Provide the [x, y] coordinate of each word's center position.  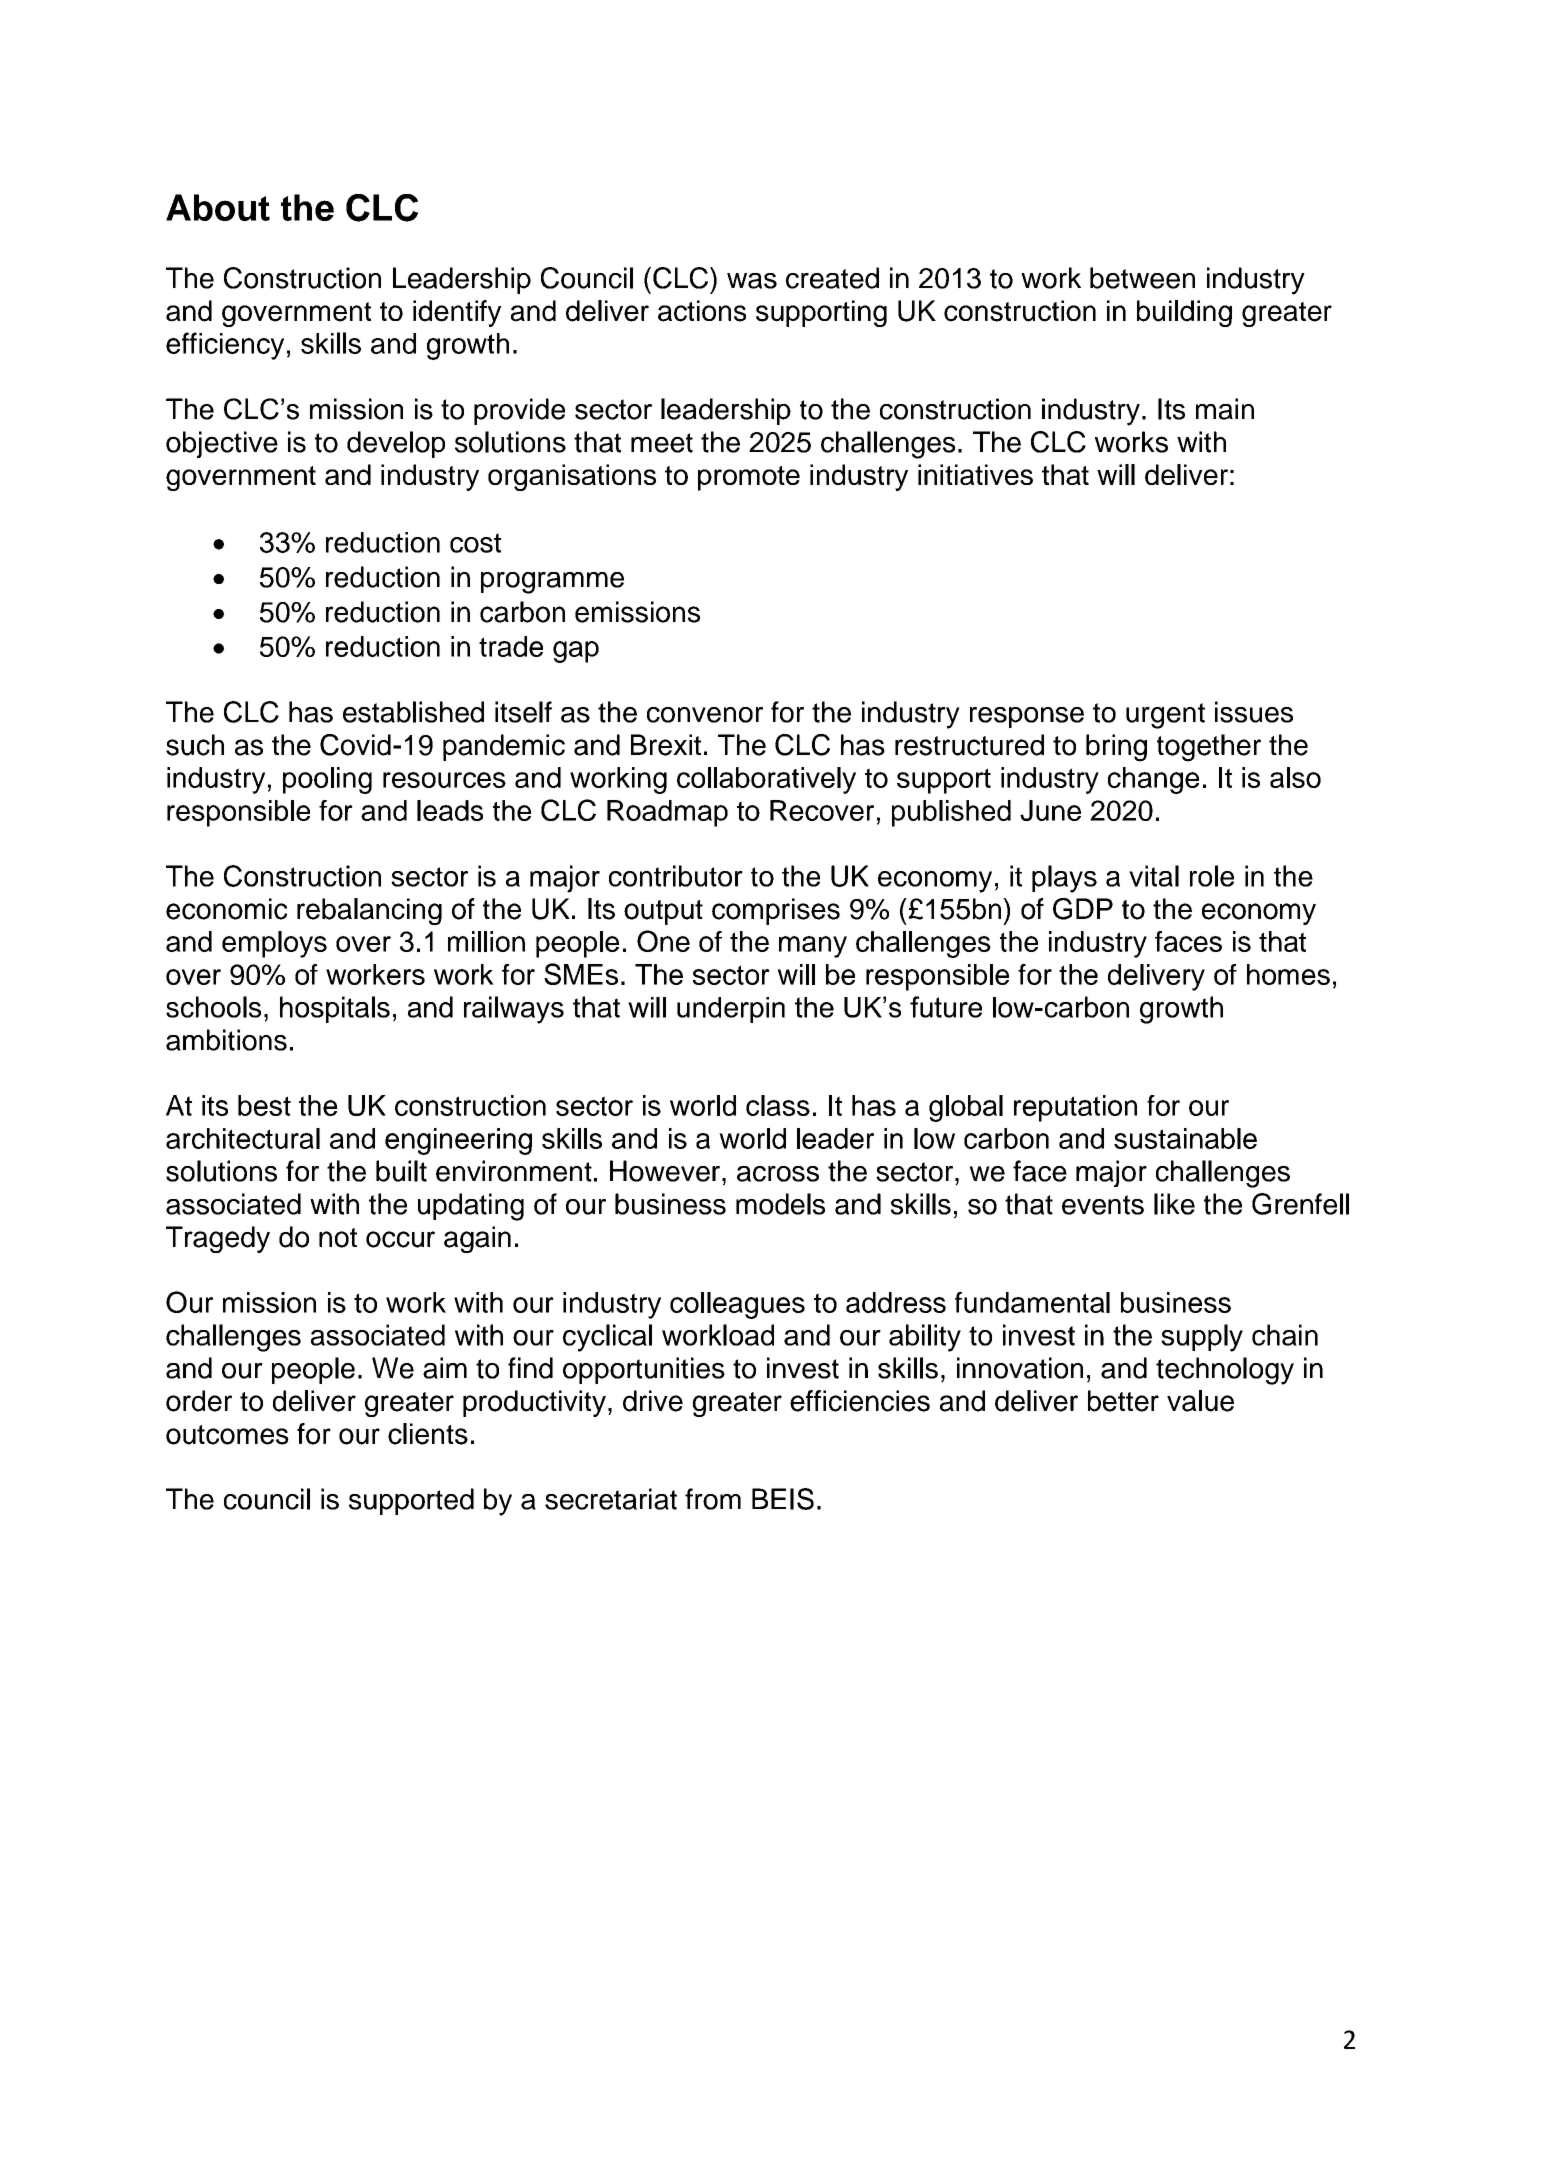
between [1142, 278]
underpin [731, 1010]
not [338, 1238]
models [780, 1204]
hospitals [335, 1009]
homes [1288, 974]
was [752, 281]
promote [749, 478]
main [1225, 409]
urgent [1165, 716]
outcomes [227, 1435]
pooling [327, 780]
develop [396, 444]
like [1174, 1204]
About [218, 207]
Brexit [666, 745]
